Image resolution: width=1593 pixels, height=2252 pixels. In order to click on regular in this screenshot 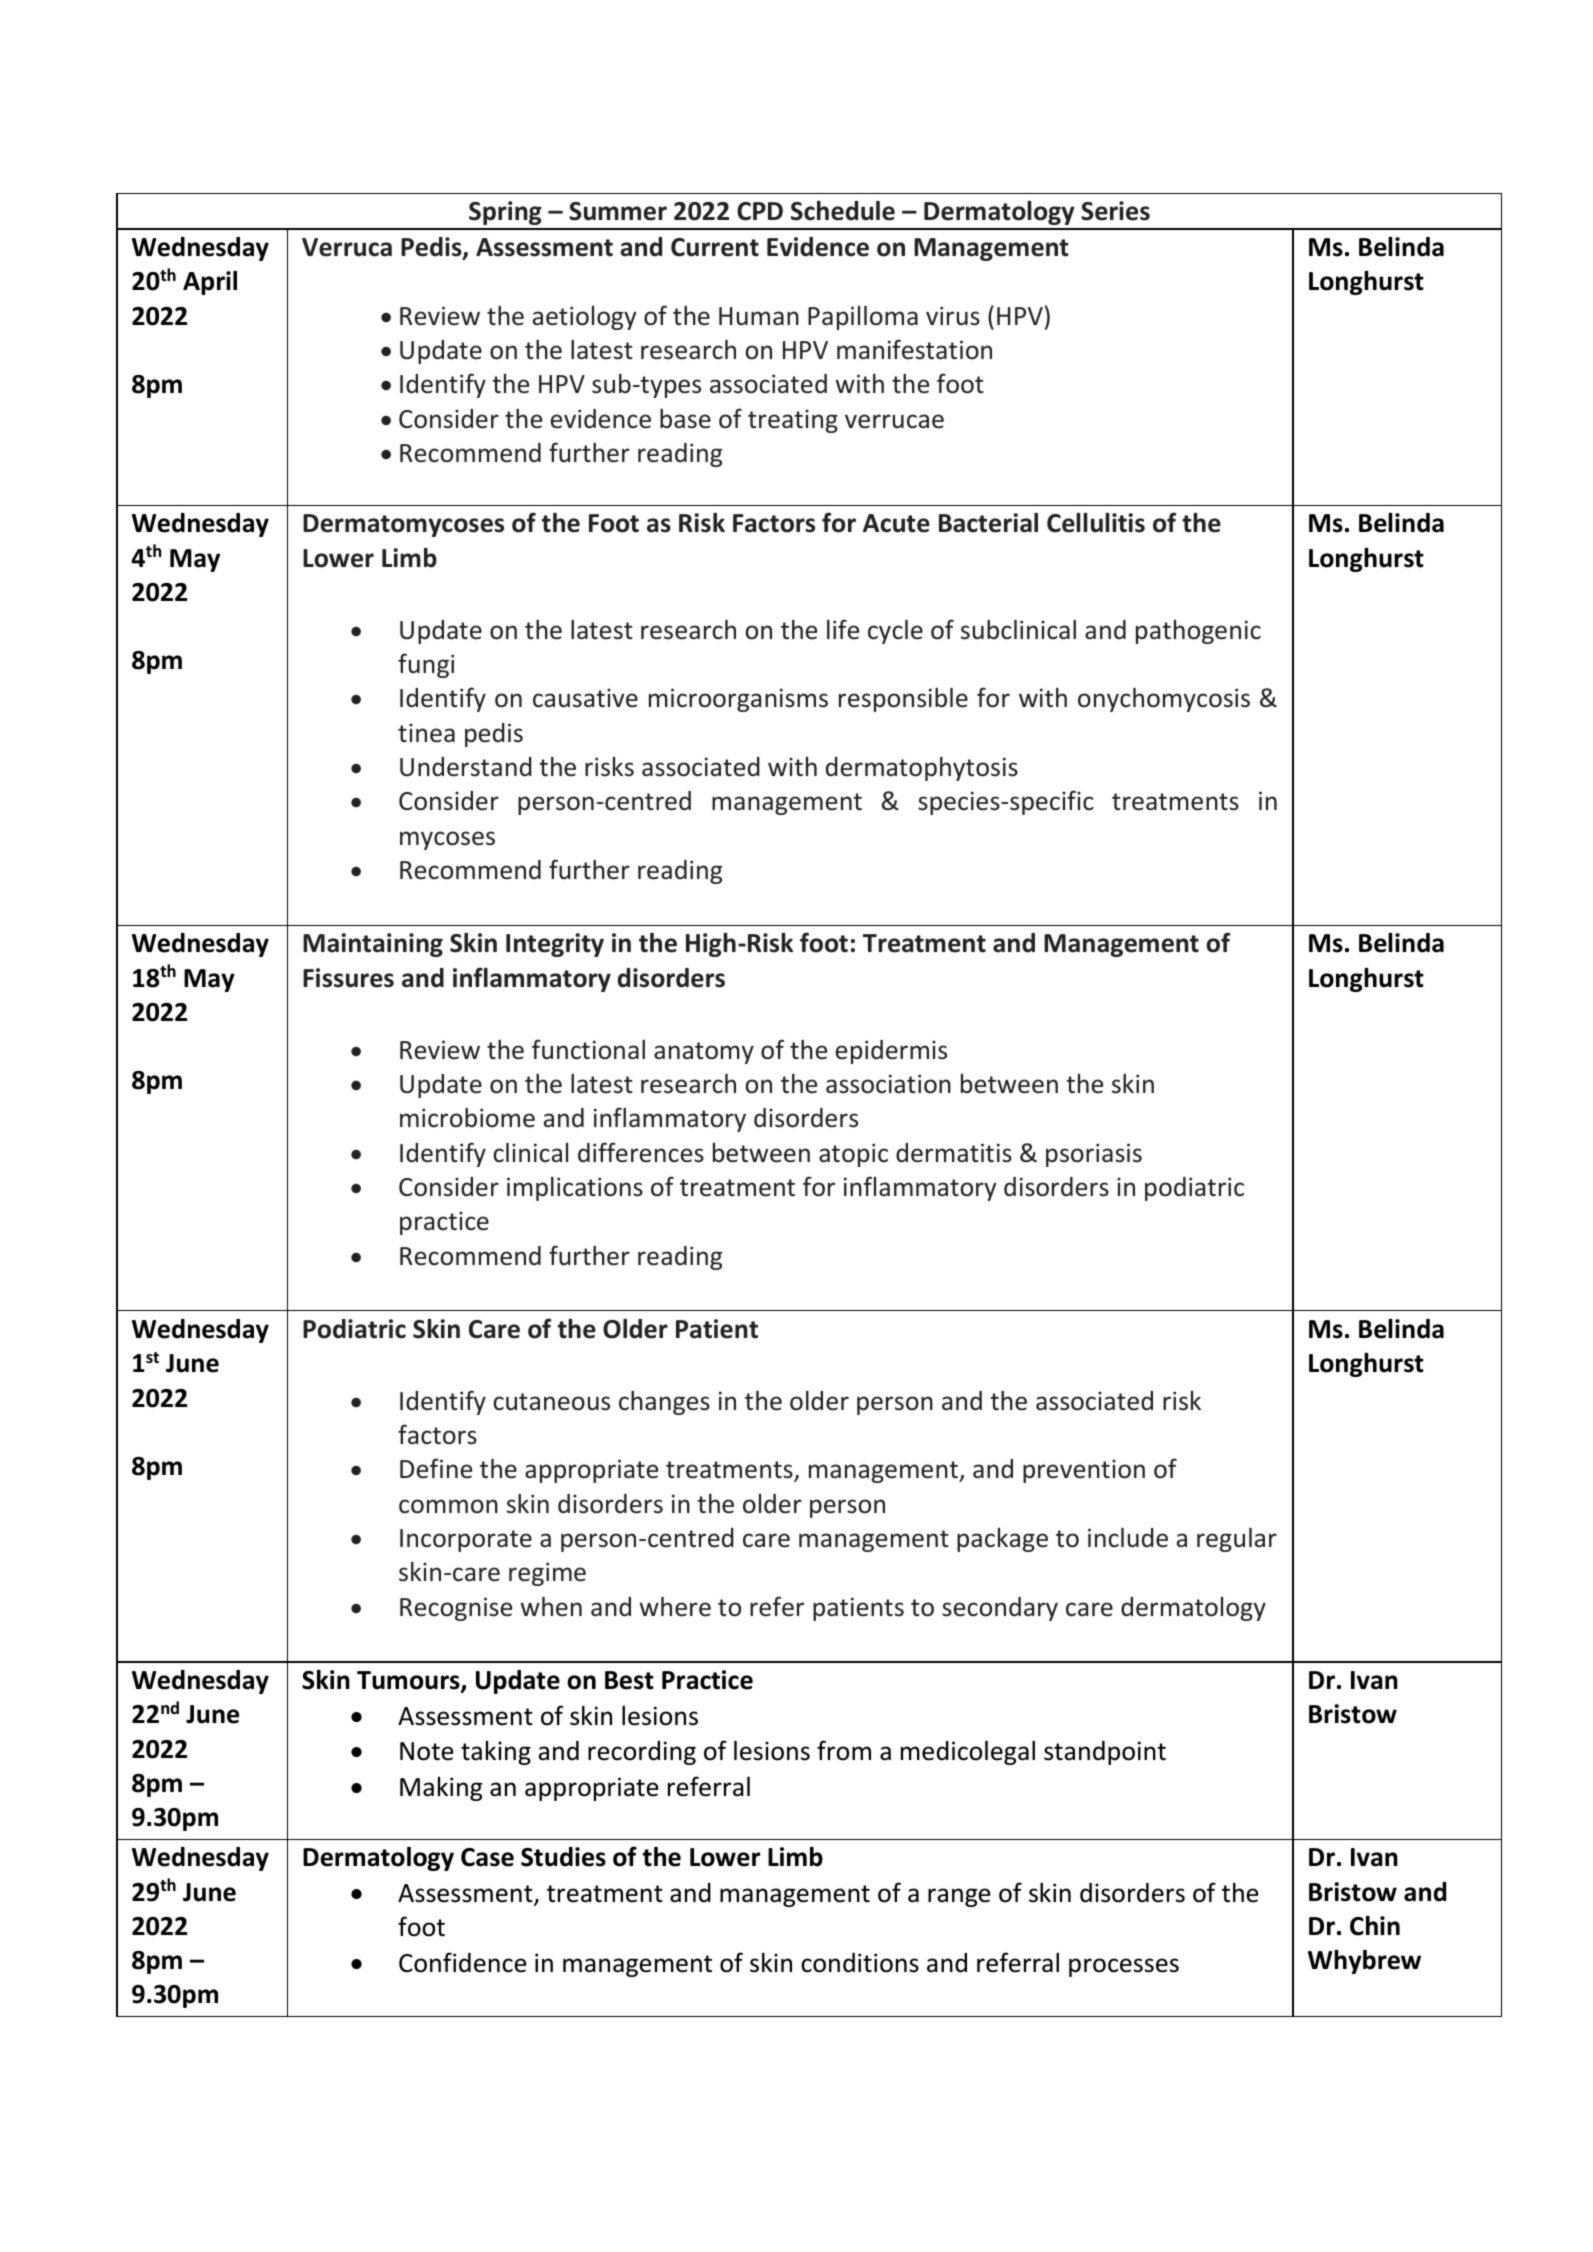, I will do `click(1237, 1540)`.
